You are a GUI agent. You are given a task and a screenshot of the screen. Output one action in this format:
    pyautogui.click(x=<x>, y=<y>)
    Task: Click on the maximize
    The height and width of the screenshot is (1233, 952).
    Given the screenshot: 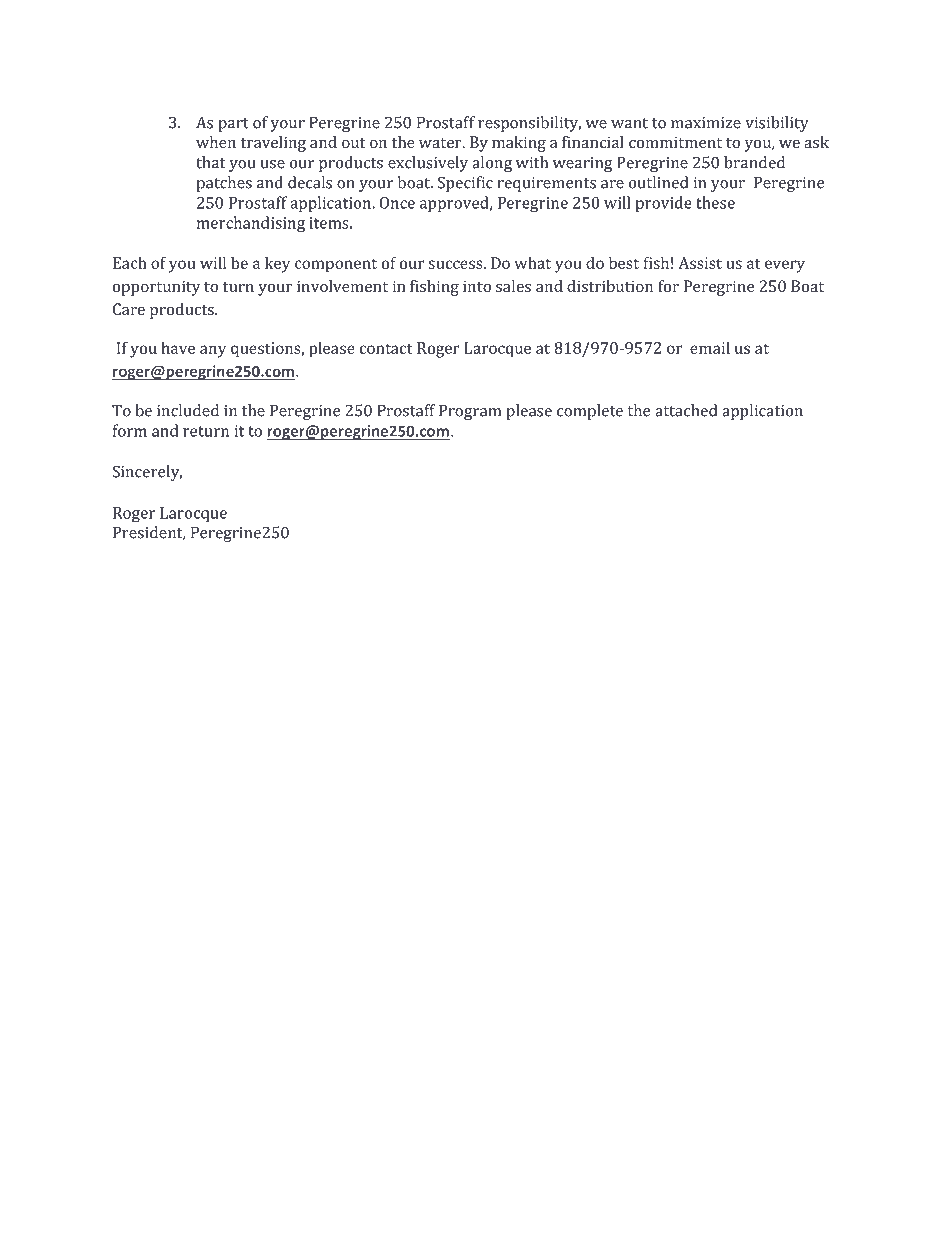 What is the action you would take?
    pyautogui.click(x=706, y=123)
